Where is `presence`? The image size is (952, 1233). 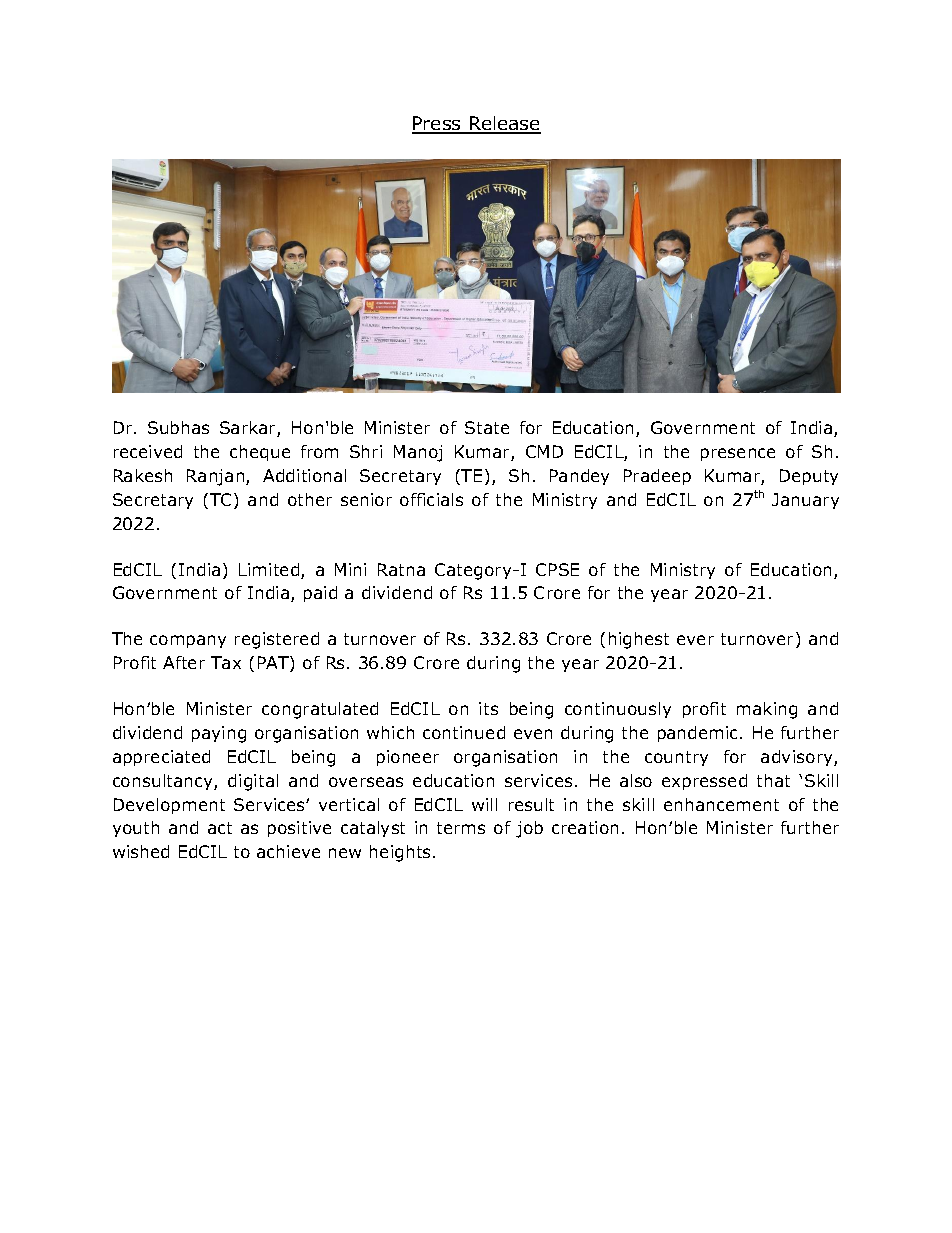
presence is located at coordinates (738, 454).
